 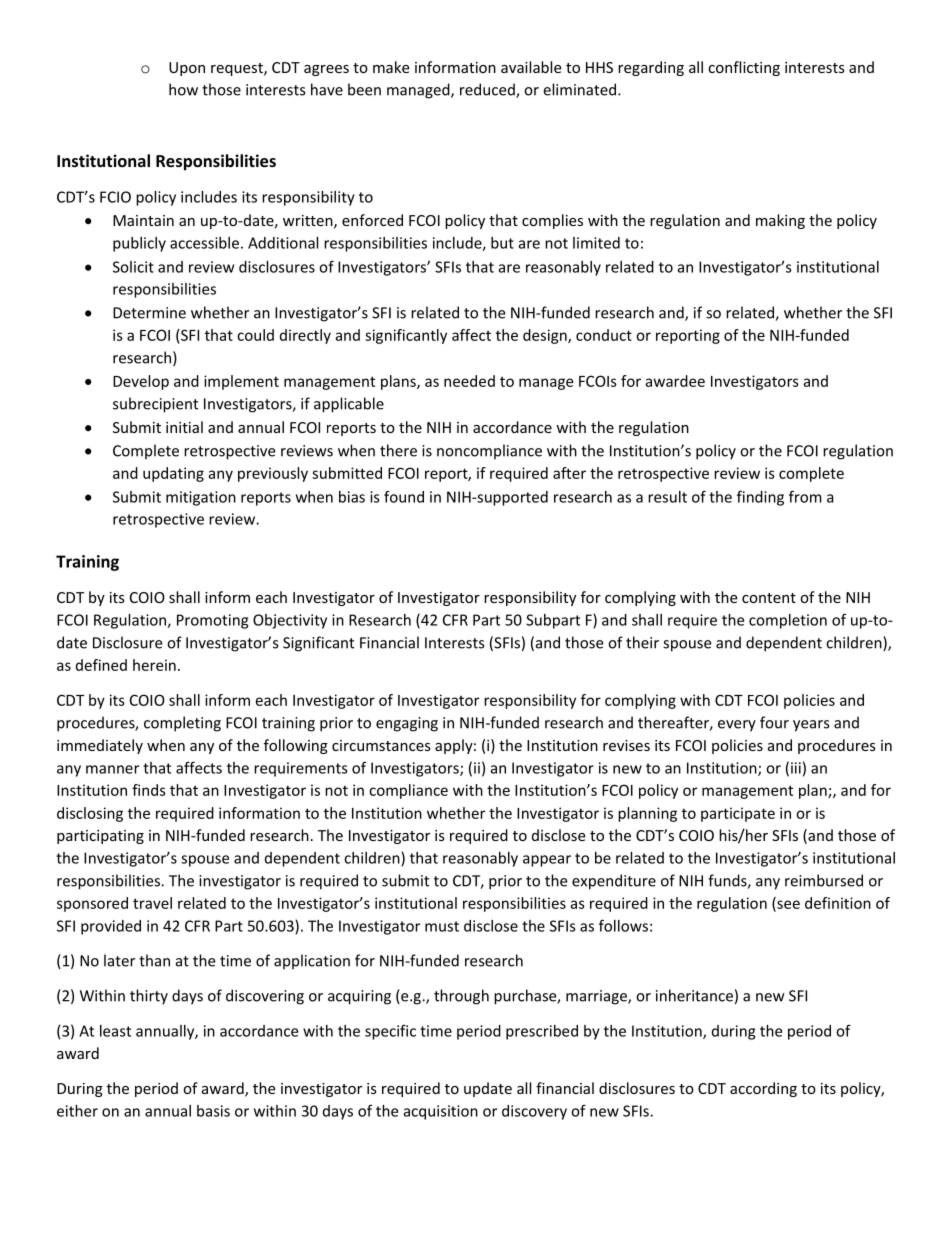 What do you see at coordinates (763, 1089) in the screenshot?
I see `according` at bounding box center [763, 1089].
